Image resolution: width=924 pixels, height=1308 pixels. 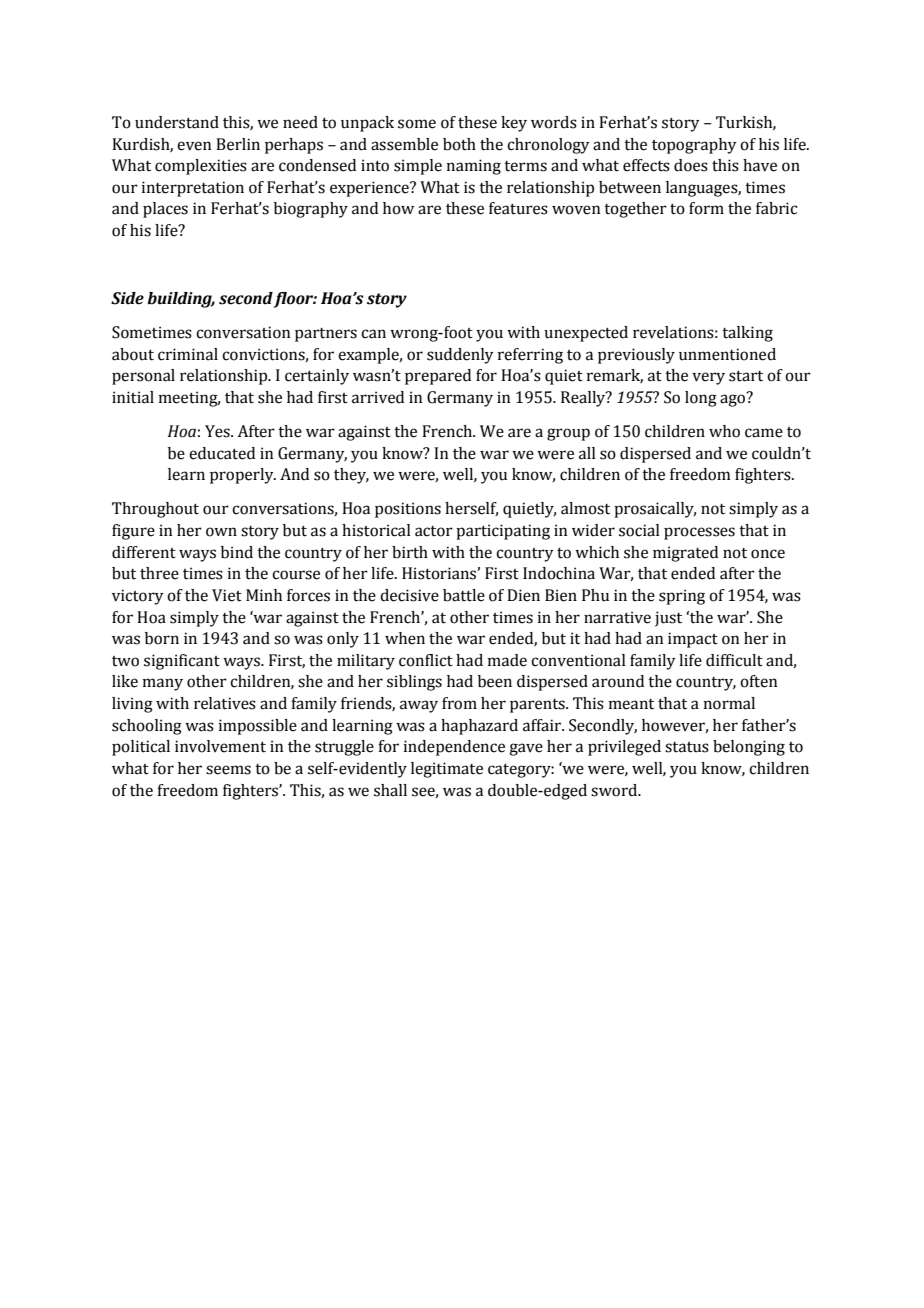 I want to click on they, so click(x=351, y=476).
